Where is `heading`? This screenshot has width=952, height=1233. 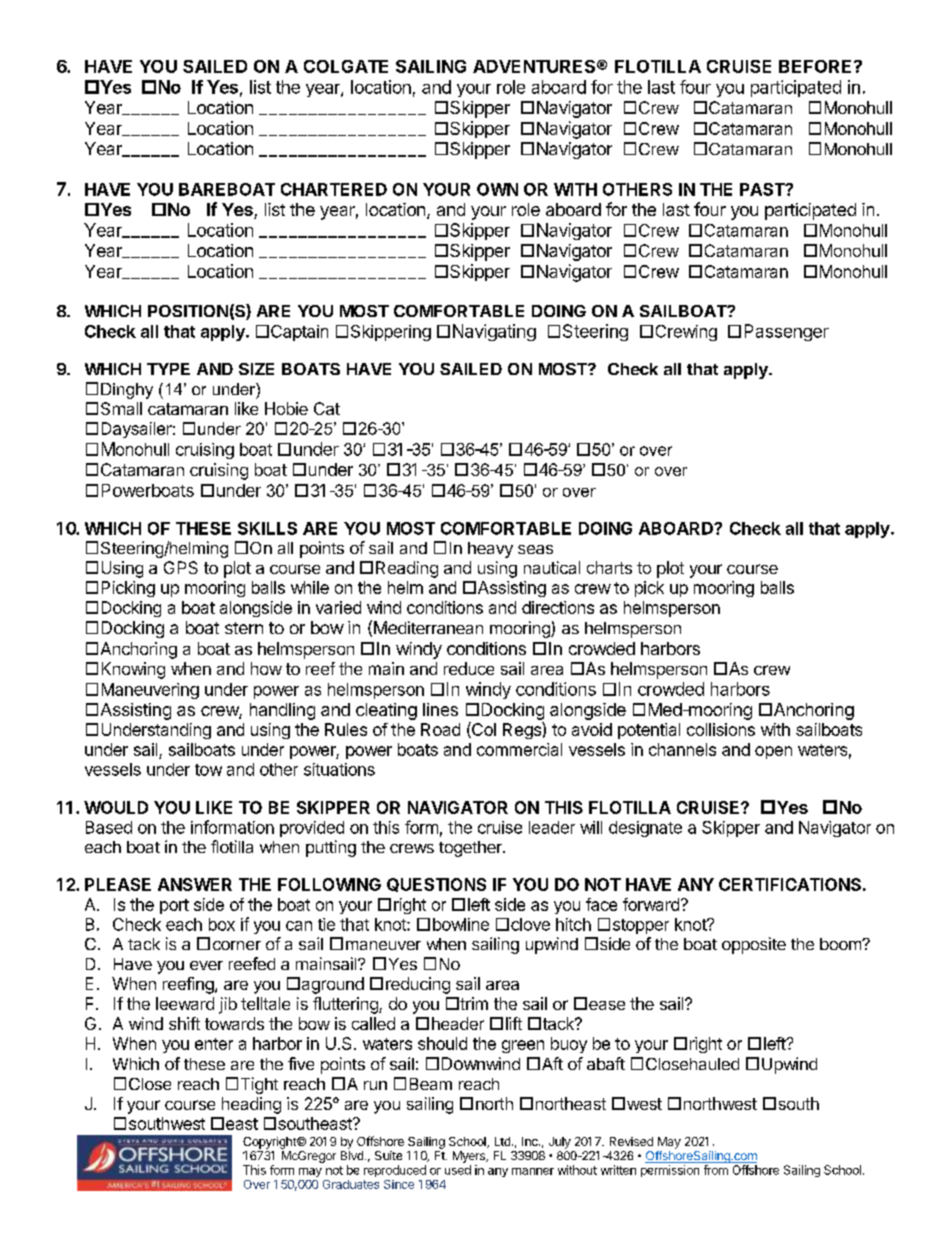 heading is located at coordinates (251, 1105).
